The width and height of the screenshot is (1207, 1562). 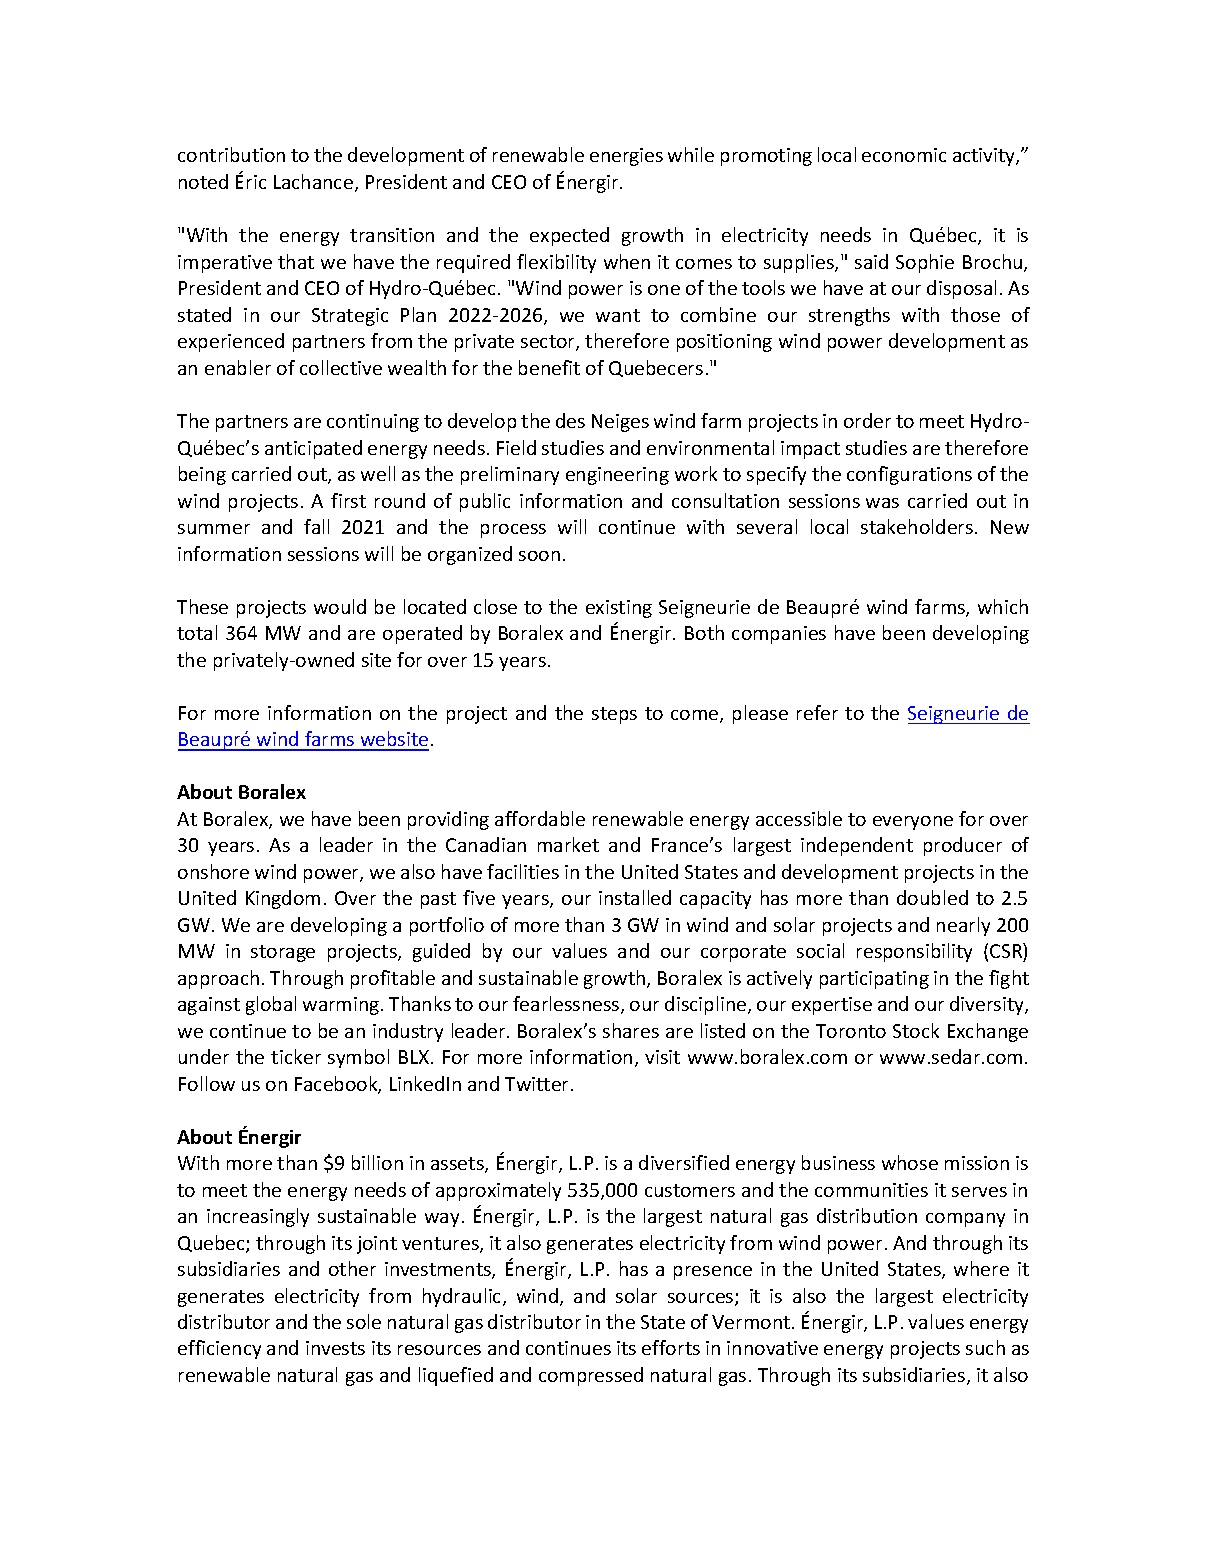 What do you see at coordinates (213, 871) in the screenshot?
I see `onshore` at bounding box center [213, 871].
